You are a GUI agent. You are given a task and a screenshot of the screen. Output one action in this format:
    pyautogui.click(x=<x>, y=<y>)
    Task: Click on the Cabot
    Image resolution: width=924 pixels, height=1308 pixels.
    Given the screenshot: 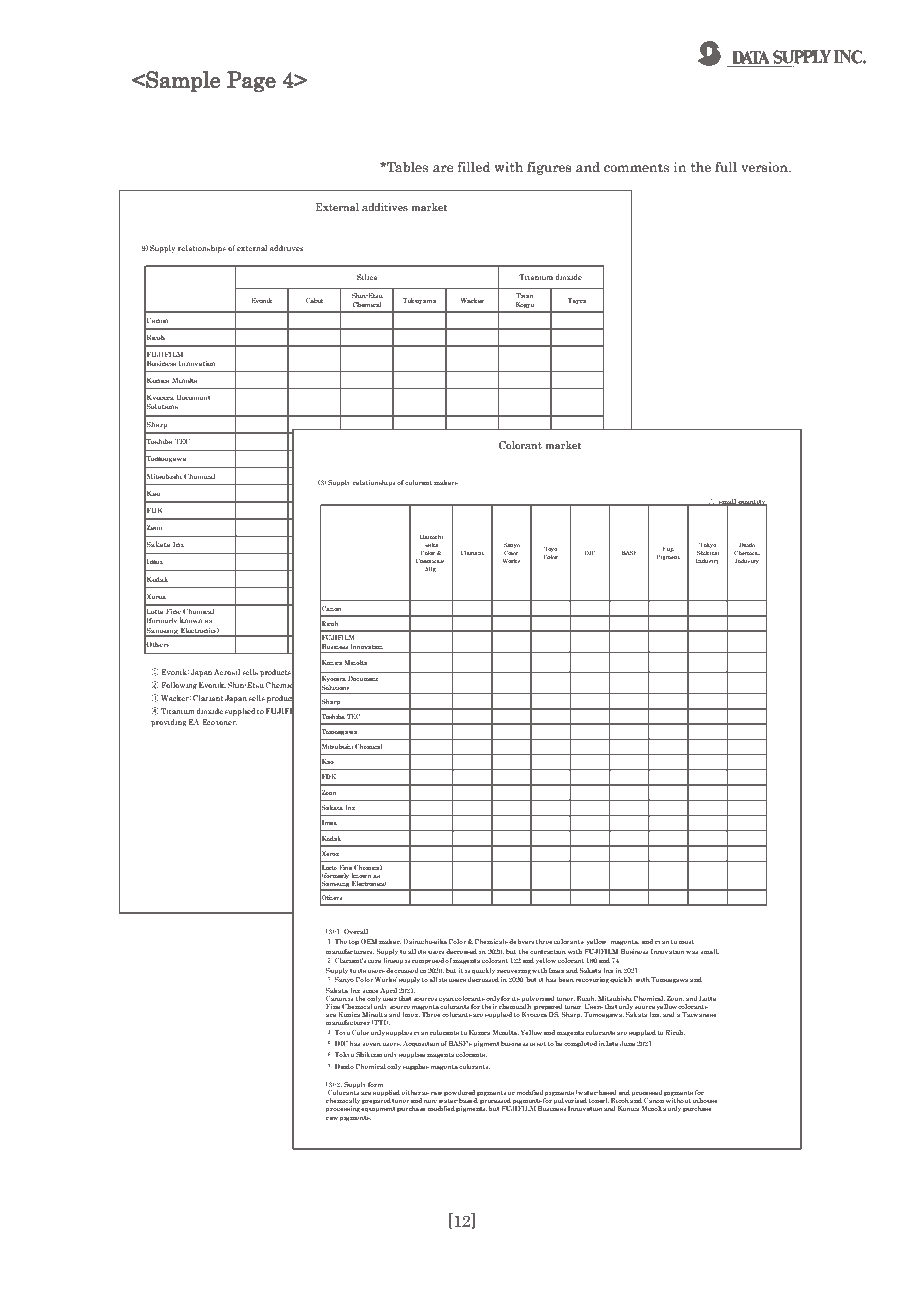 What is the action you would take?
    pyautogui.click(x=314, y=300)
